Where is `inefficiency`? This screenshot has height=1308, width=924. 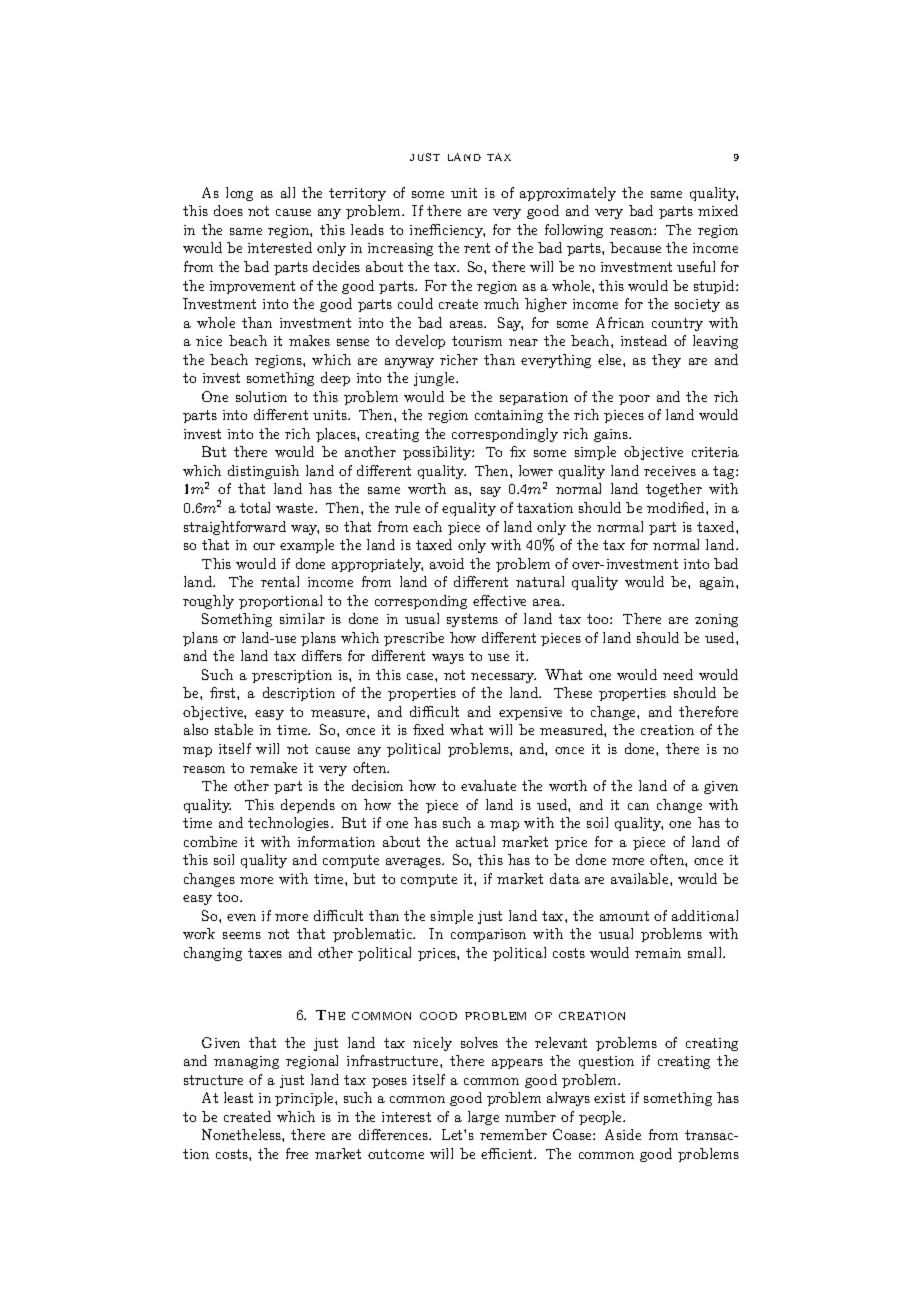 inefficiency is located at coordinates (447, 231).
